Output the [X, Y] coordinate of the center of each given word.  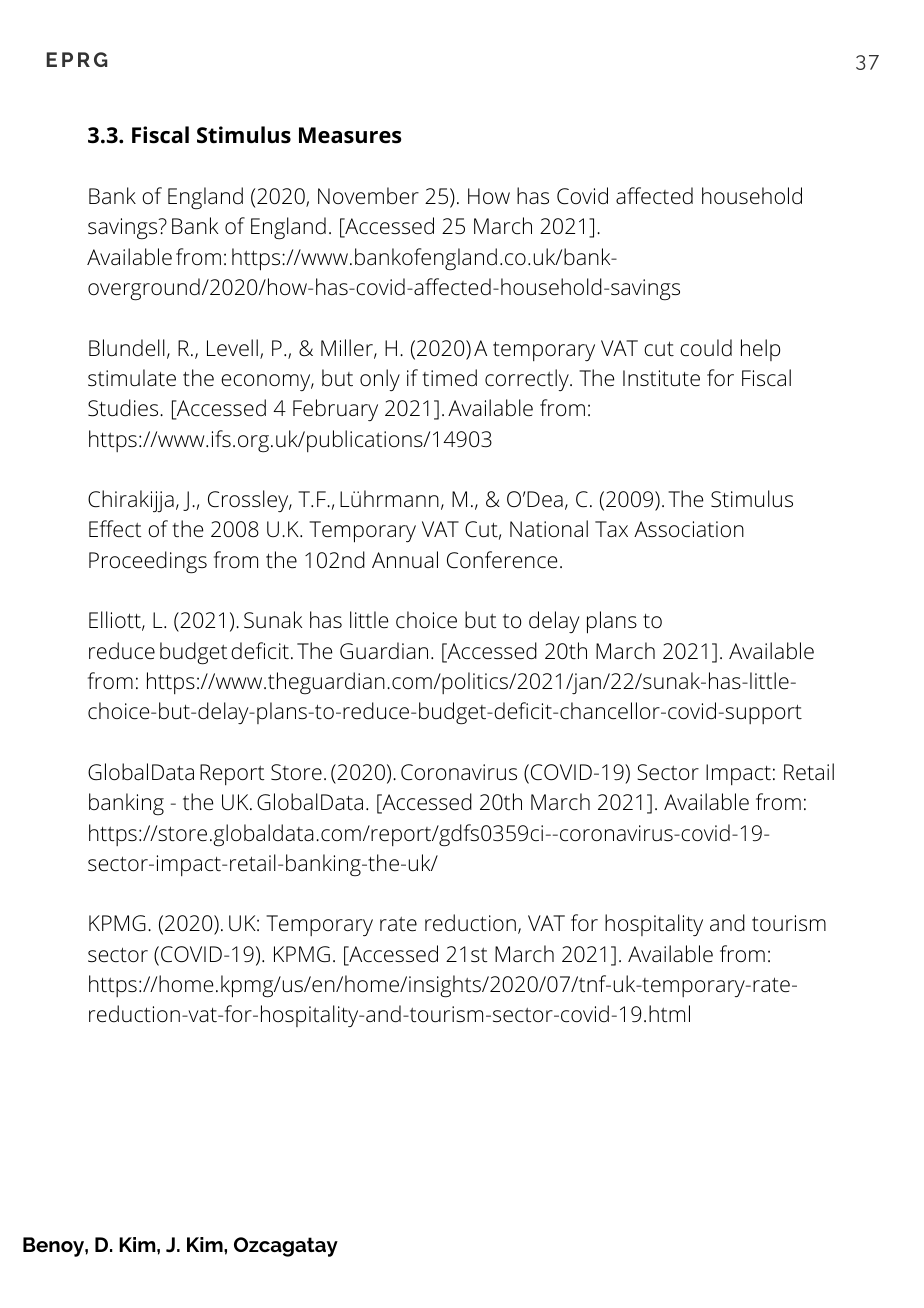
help [760, 350]
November [368, 196]
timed [450, 378]
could [706, 348]
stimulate [132, 378]
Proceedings [148, 562]
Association [689, 529]
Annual [405, 560]
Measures [350, 135]
